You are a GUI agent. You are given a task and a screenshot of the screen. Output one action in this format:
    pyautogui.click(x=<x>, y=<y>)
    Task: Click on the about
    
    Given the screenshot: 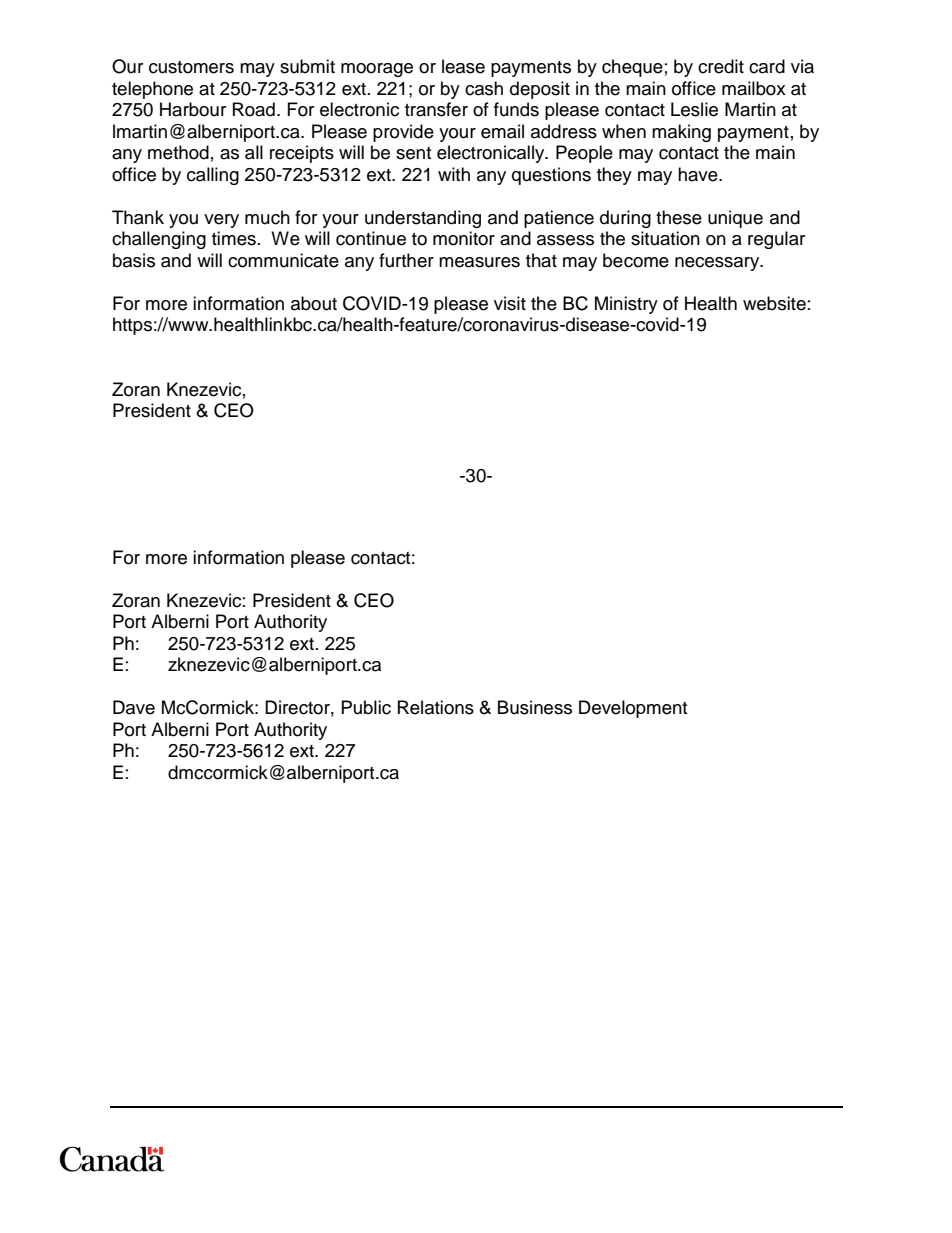 What is the action you would take?
    pyautogui.click(x=314, y=303)
